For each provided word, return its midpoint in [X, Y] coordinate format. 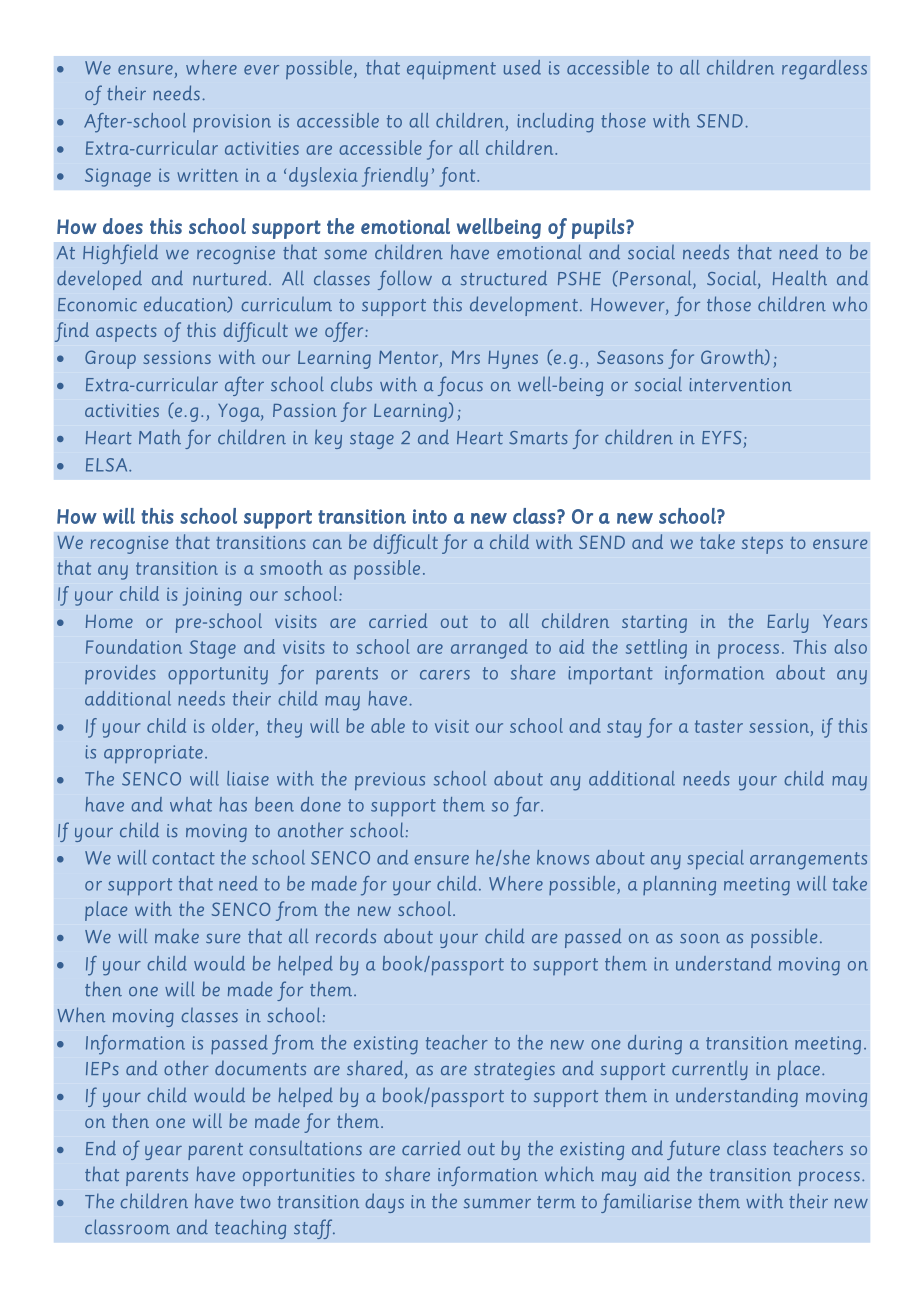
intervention [740, 385]
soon [700, 939]
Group [110, 359]
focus [460, 386]
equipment [451, 70]
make [177, 936]
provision [232, 123]
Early [788, 623]
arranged [489, 649]
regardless [824, 70]
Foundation [134, 646]
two [255, 1202]
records [346, 936]
